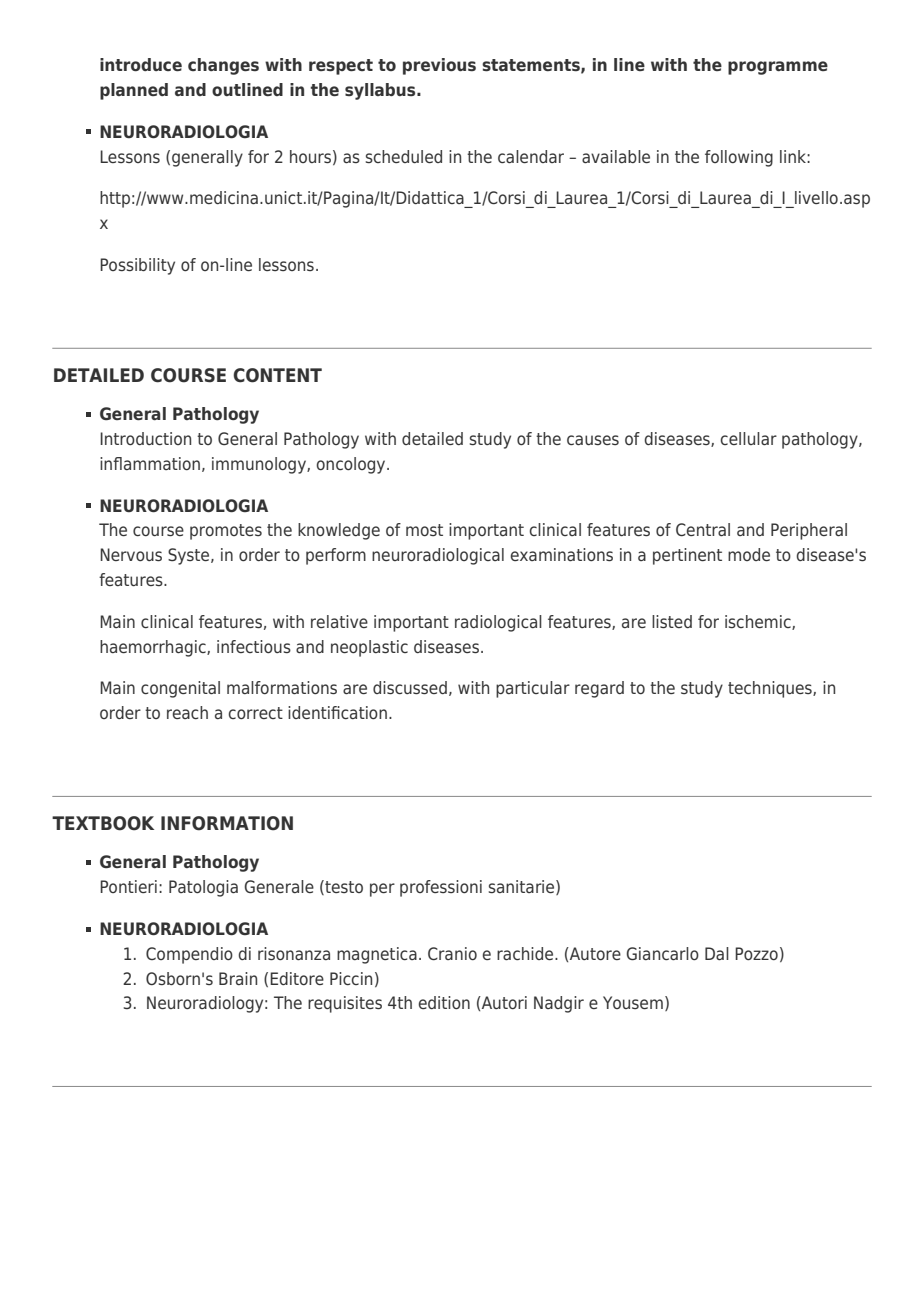 This page has width=924, height=1308. Describe the element at coordinates (180, 689) in the page. I see `congenital` at that location.
